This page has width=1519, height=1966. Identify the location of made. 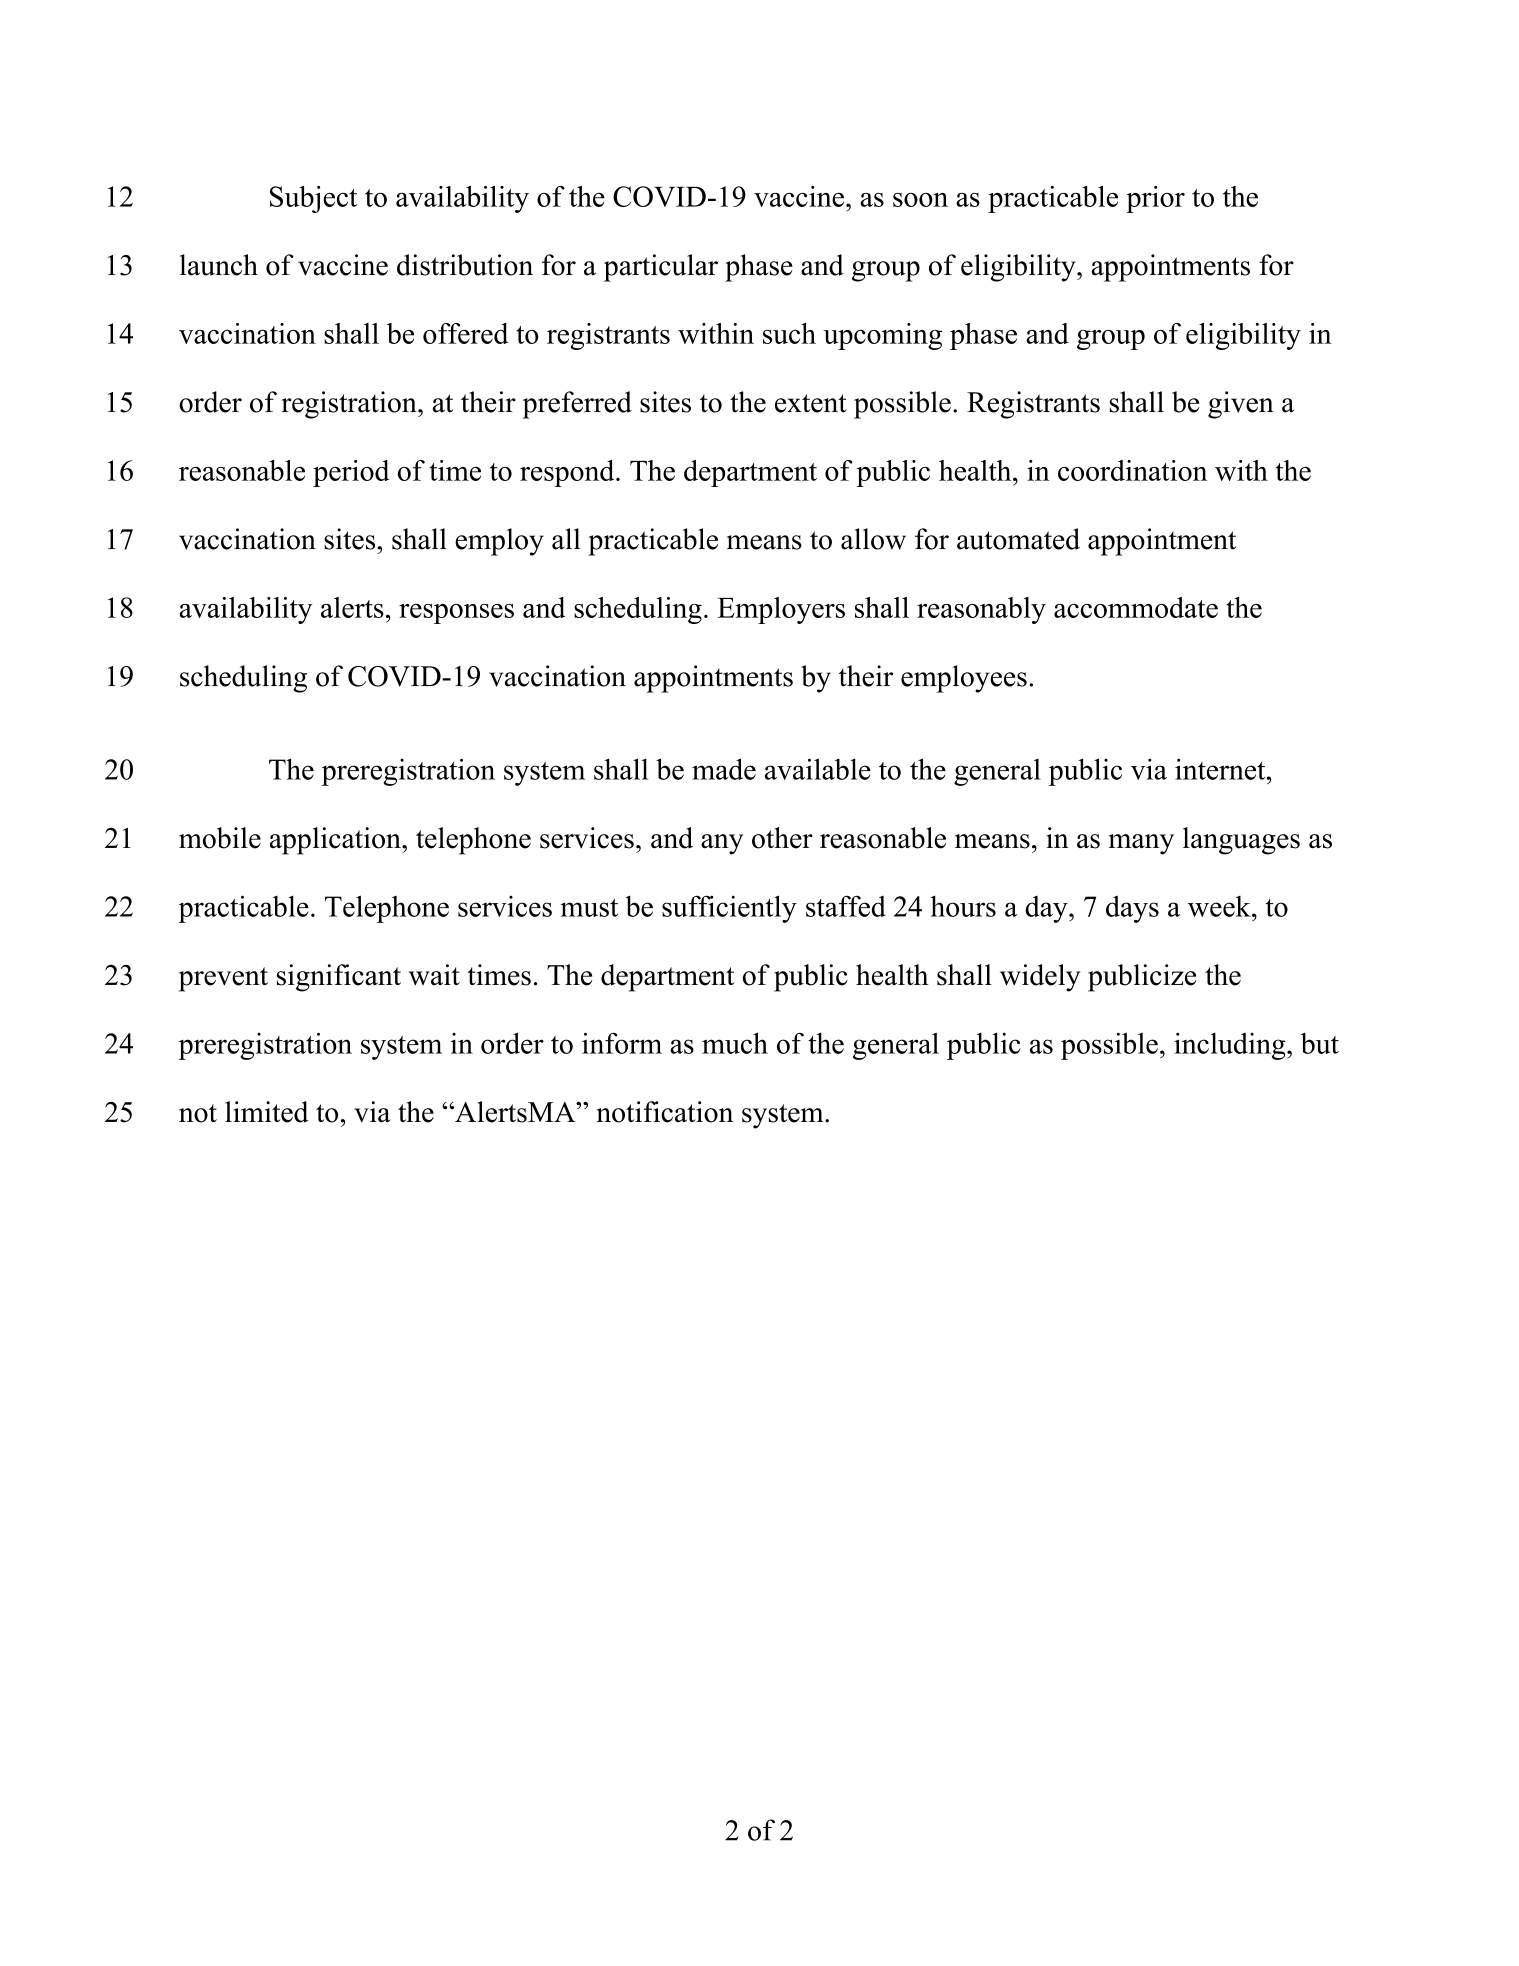
(724, 769).
